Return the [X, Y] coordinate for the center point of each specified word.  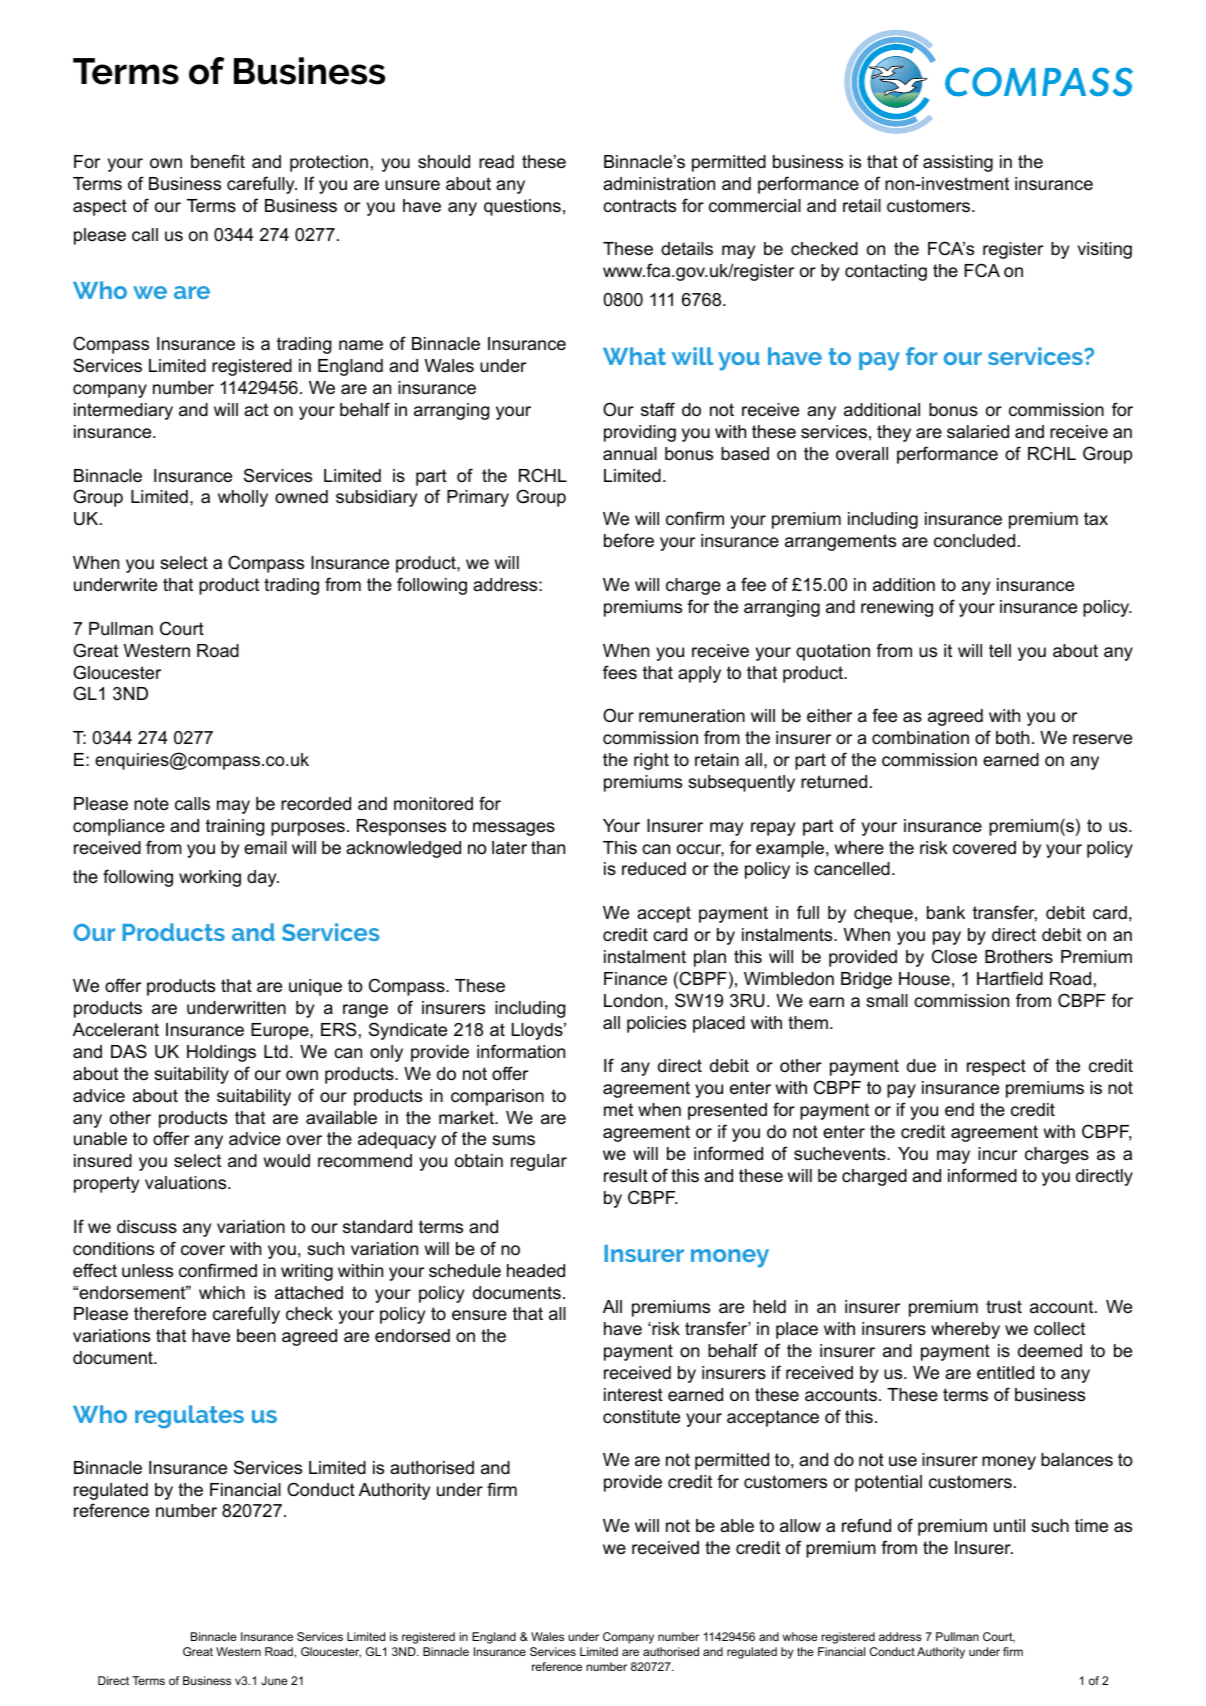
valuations [187, 1183]
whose [800, 1636]
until [1009, 1525]
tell [1000, 650]
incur [997, 1154]
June [274, 1680]
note [151, 804]
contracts [639, 206]
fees [620, 672]
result [626, 1176]
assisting [958, 163]
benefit [218, 161]
